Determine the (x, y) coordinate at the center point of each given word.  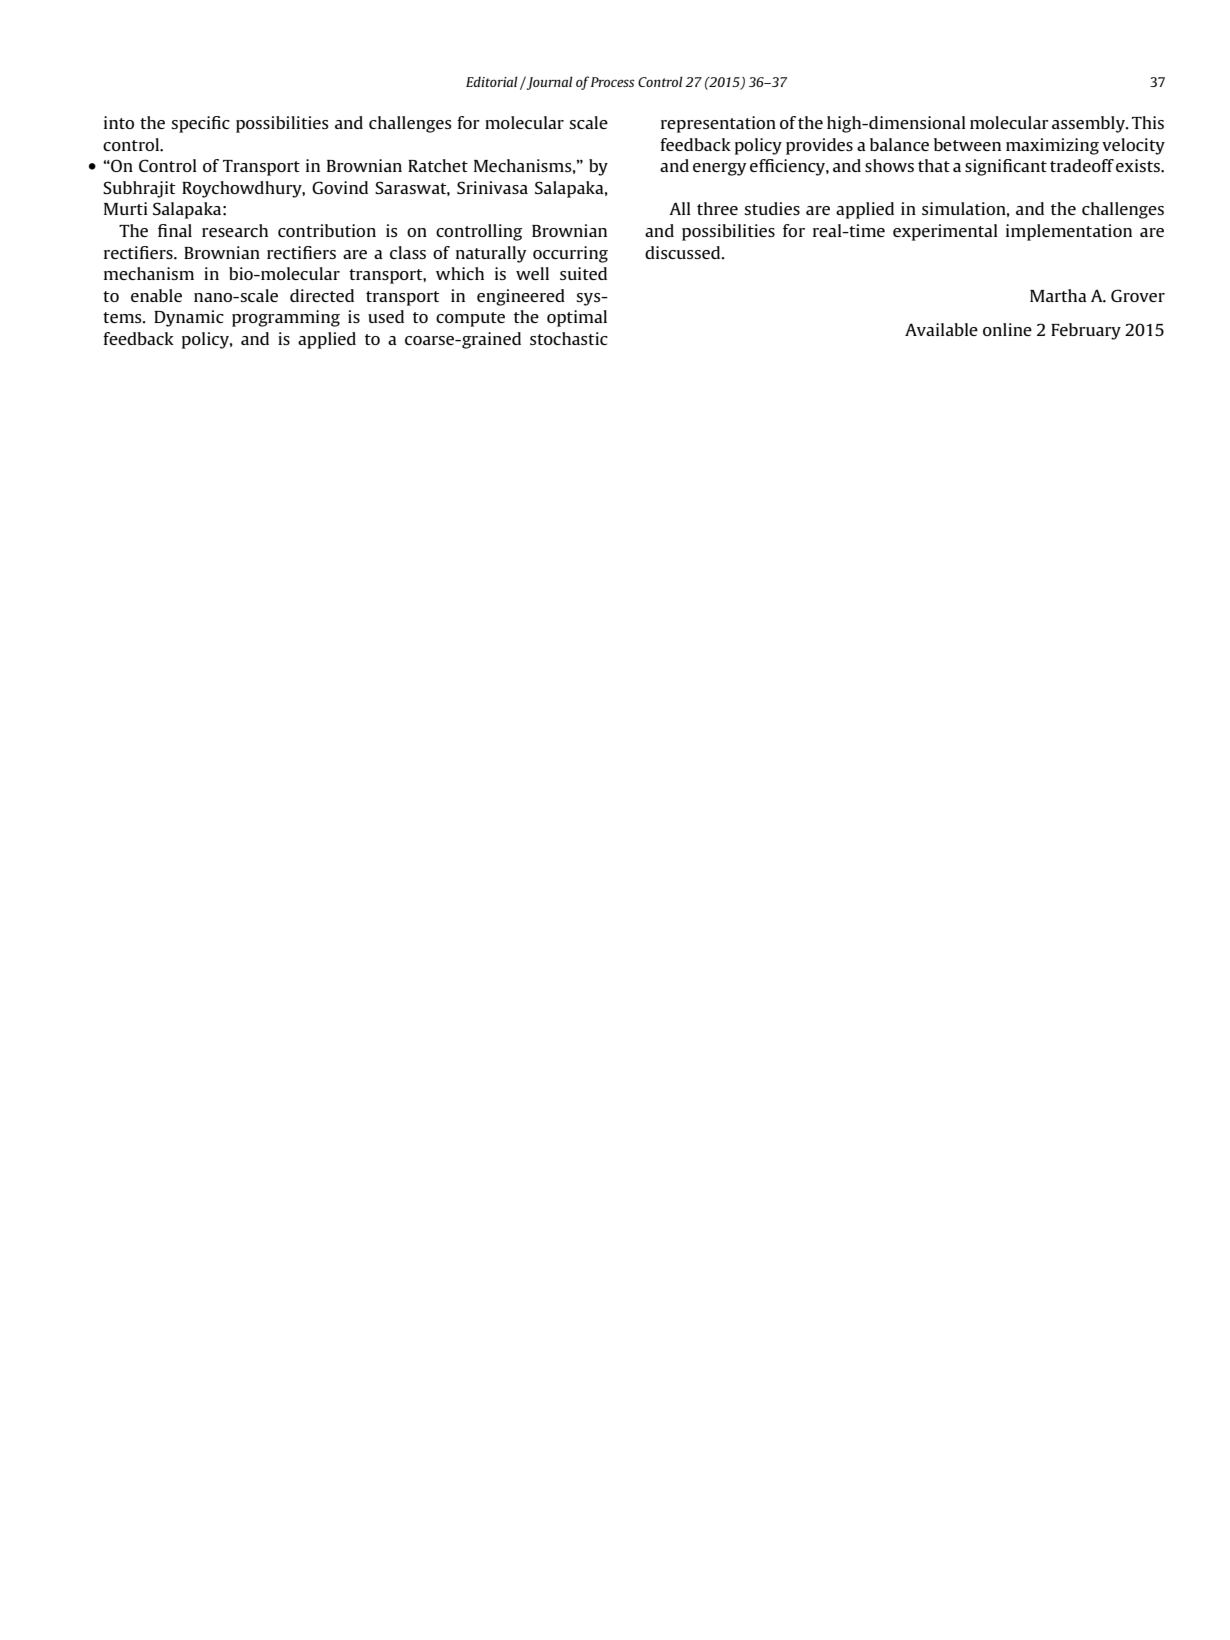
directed (322, 295)
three (717, 208)
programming (286, 318)
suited (583, 273)
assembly (1089, 124)
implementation (1069, 232)
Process (613, 82)
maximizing (1052, 146)
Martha (1058, 295)
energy (719, 169)
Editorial (492, 81)
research (235, 230)
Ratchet (438, 165)
